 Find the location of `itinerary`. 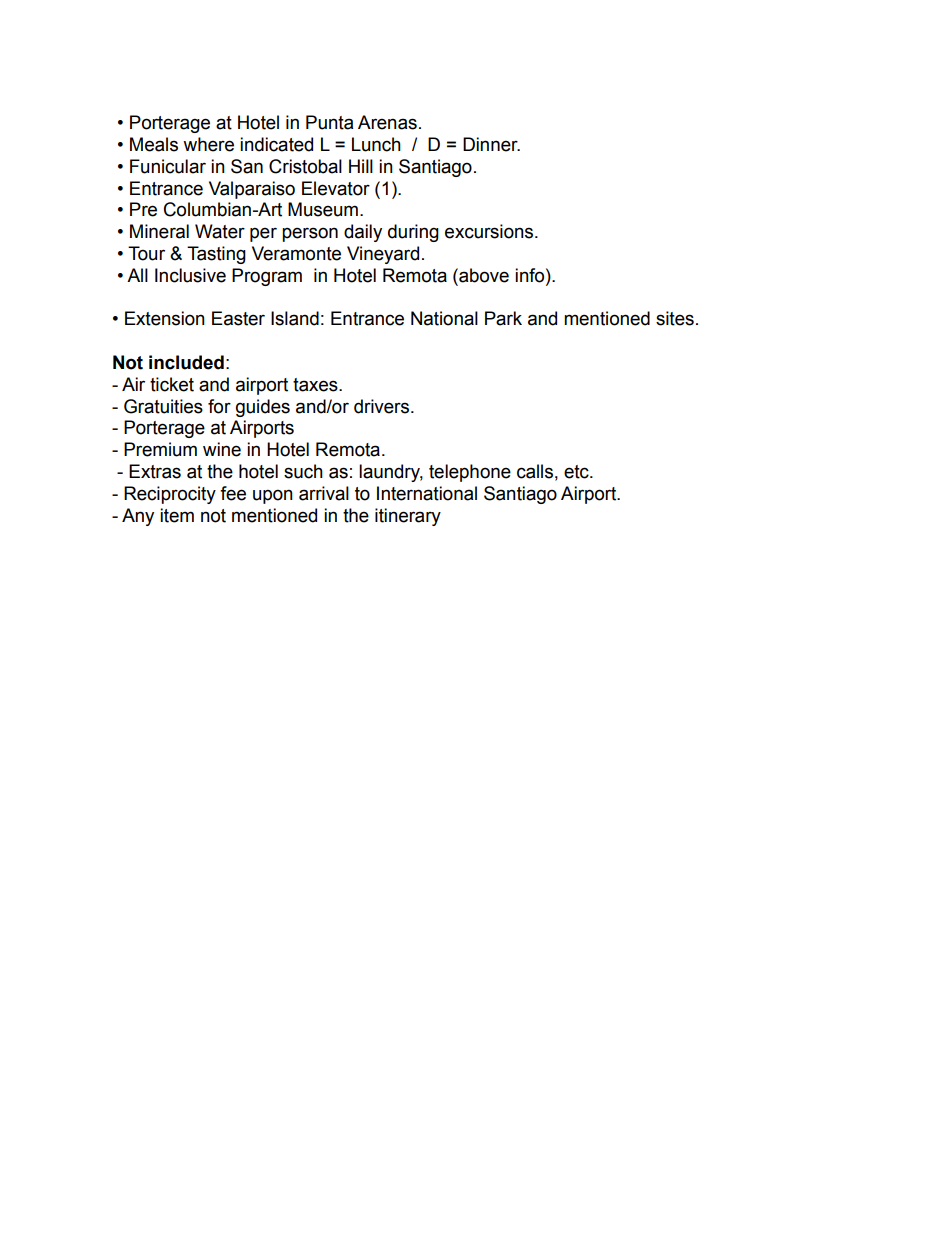

itinerary is located at coordinates (408, 517).
